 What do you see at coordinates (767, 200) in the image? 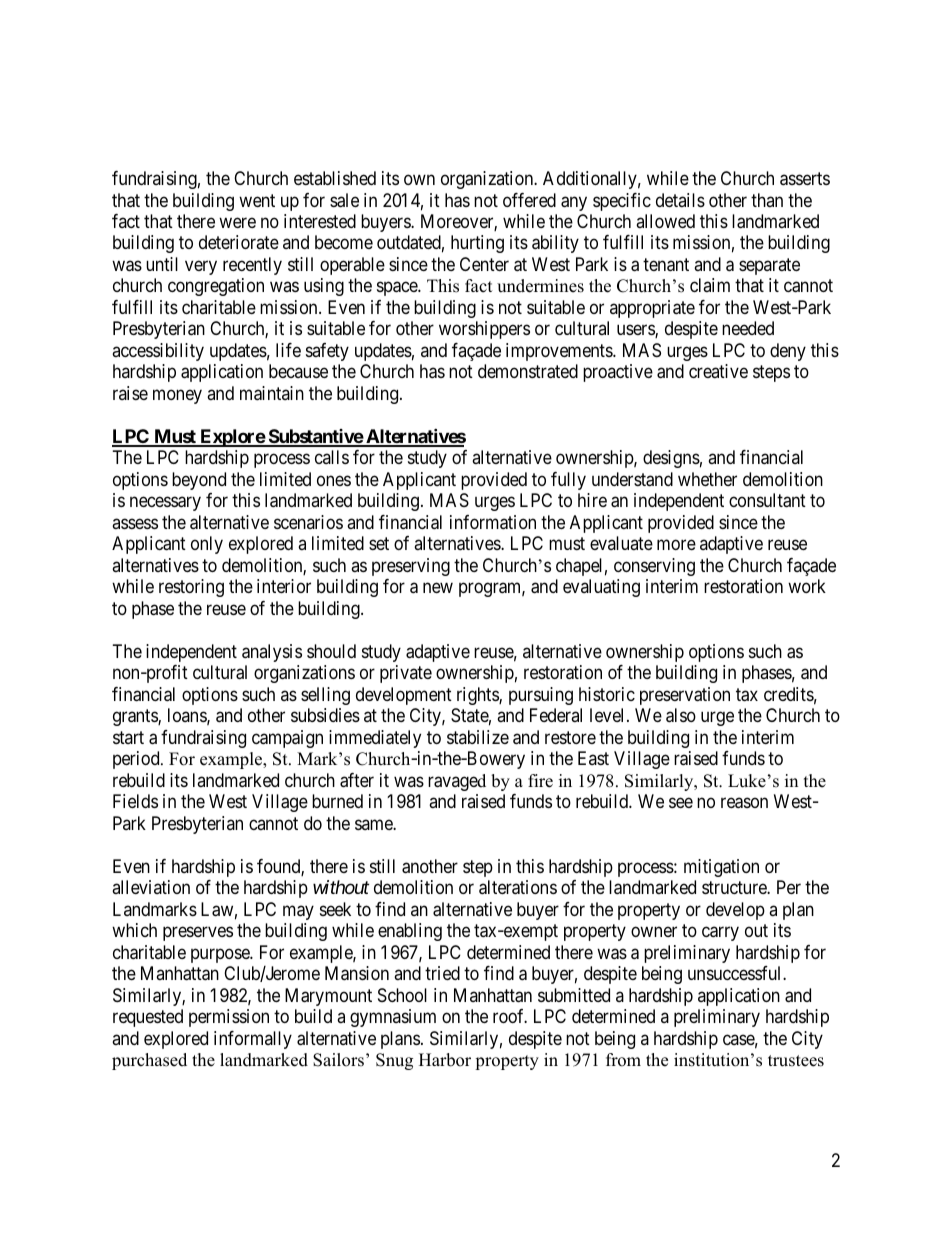
I see `than` at bounding box center [767, 200].
